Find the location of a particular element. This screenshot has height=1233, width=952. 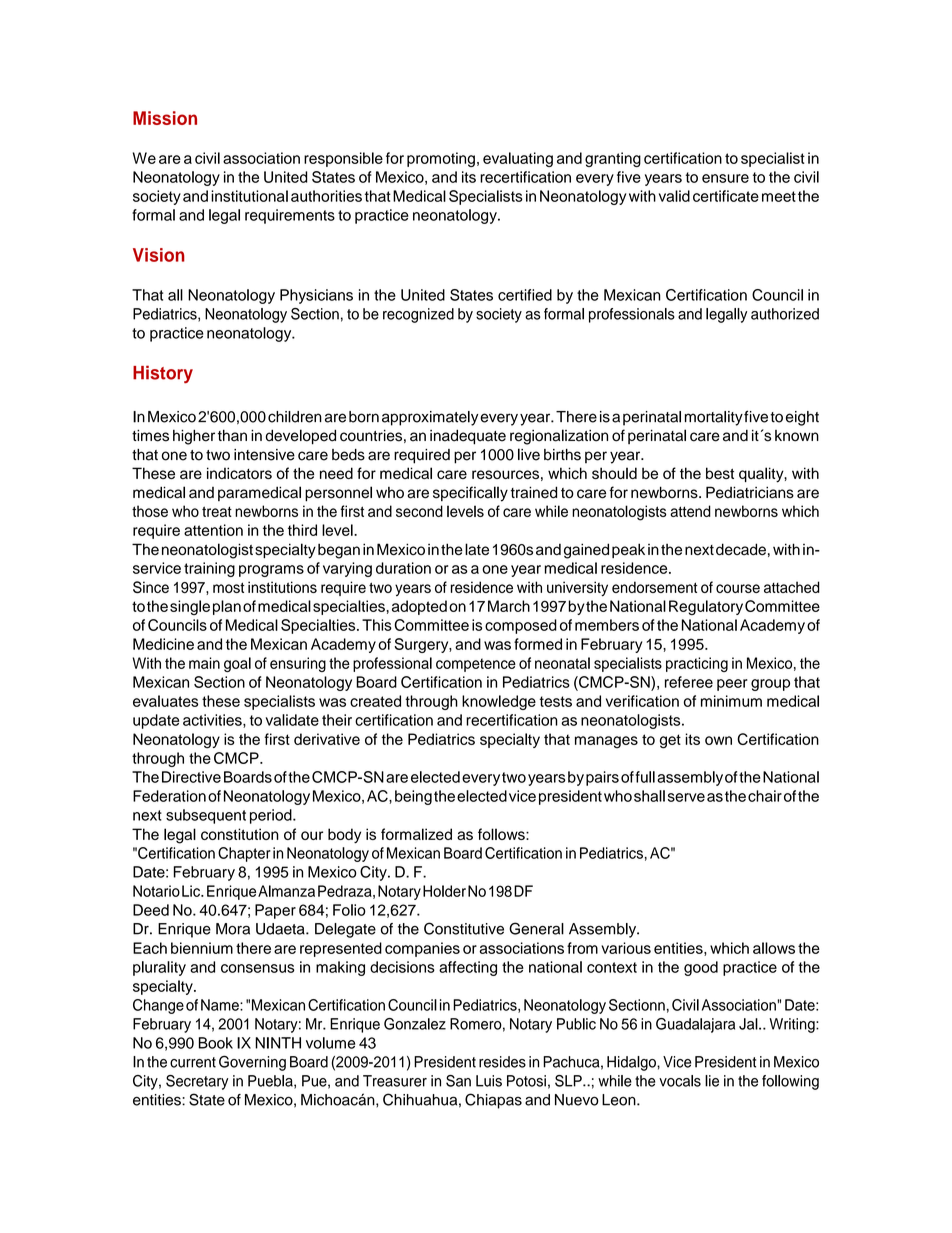

Luis is located at coordinates (489, 1081).
